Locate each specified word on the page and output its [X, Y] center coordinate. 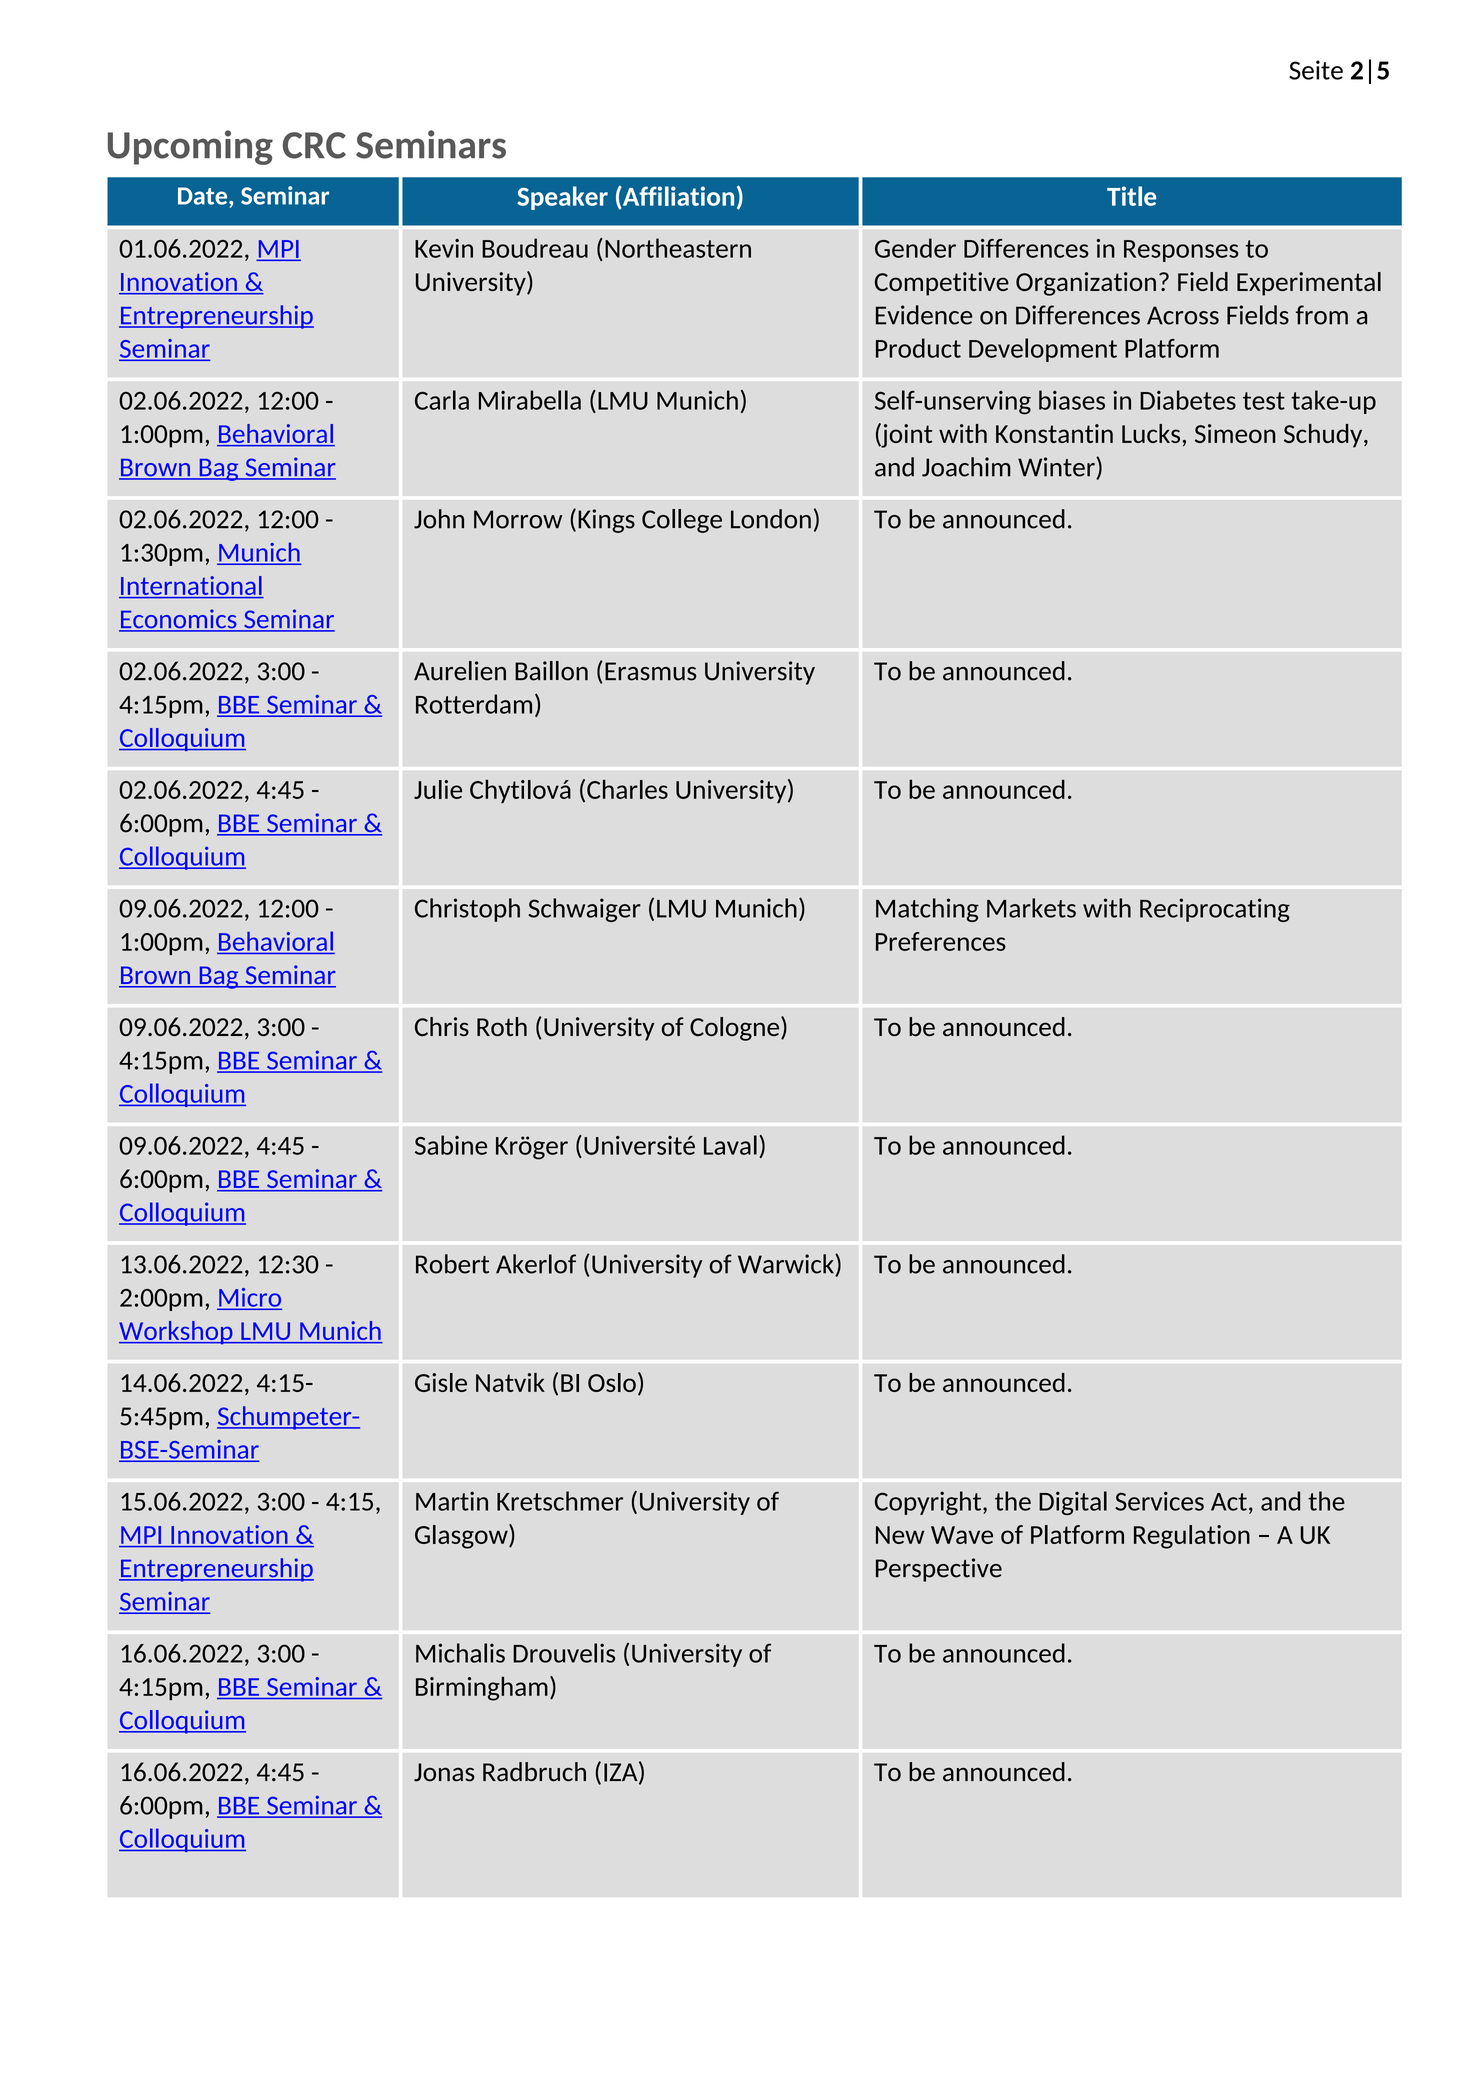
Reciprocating [1215, 910]
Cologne [736, 1029]
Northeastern [678, 248]
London [771, 519]
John [439, 519]
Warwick [787, 1265]
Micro [249, 1298]
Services [1159, 1501]
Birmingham [482, 1688]
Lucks [1151, 433]
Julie [438, 789]
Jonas [444, 1772]
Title [1132, 196]
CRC [314, 145]
